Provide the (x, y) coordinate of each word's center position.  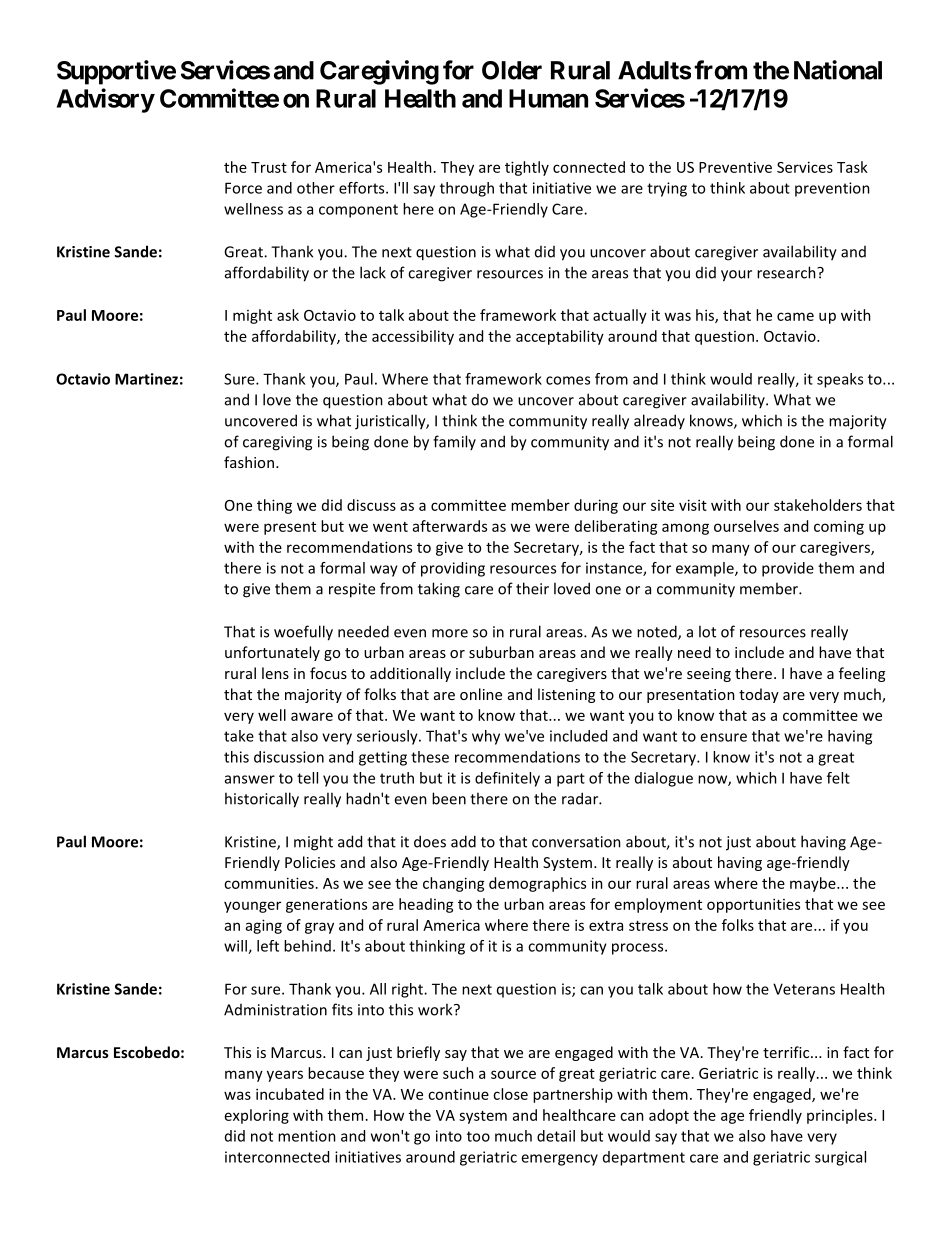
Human (548, 98)
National (838, 70)
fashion (249, 462)
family (454, 442)
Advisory (106, 100)
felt (838, 778)
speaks (840, 380)
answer (250, 779)
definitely (507, 779)
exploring (257, 1116)
